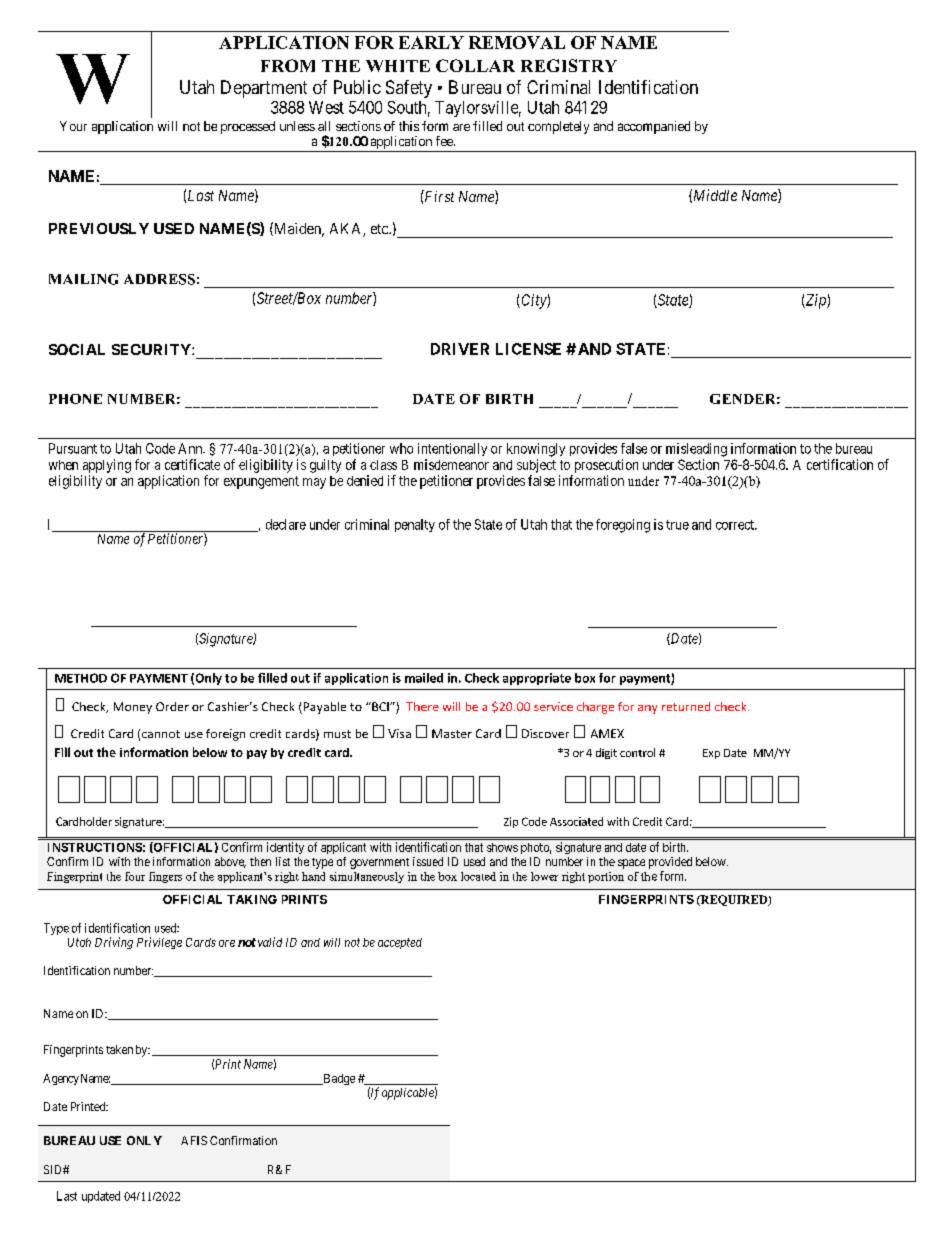 The height and width of the screenshot is (1233, 952). Describe the element at coordinates (119, 1049) in the screenshot. I see `taken` at that location.
